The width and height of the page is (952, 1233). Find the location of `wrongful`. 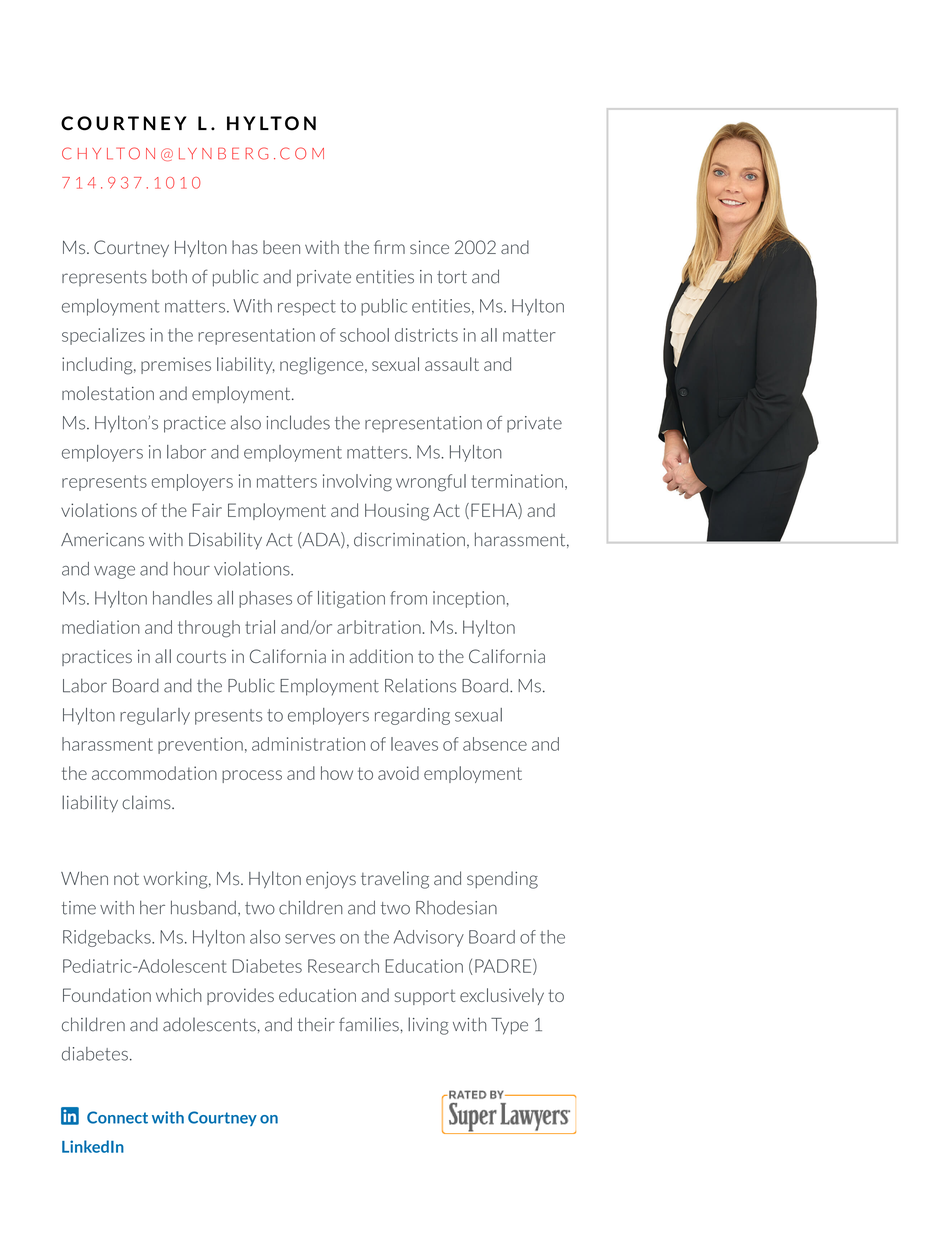

wrongful is located at coordinates (431, 482).
